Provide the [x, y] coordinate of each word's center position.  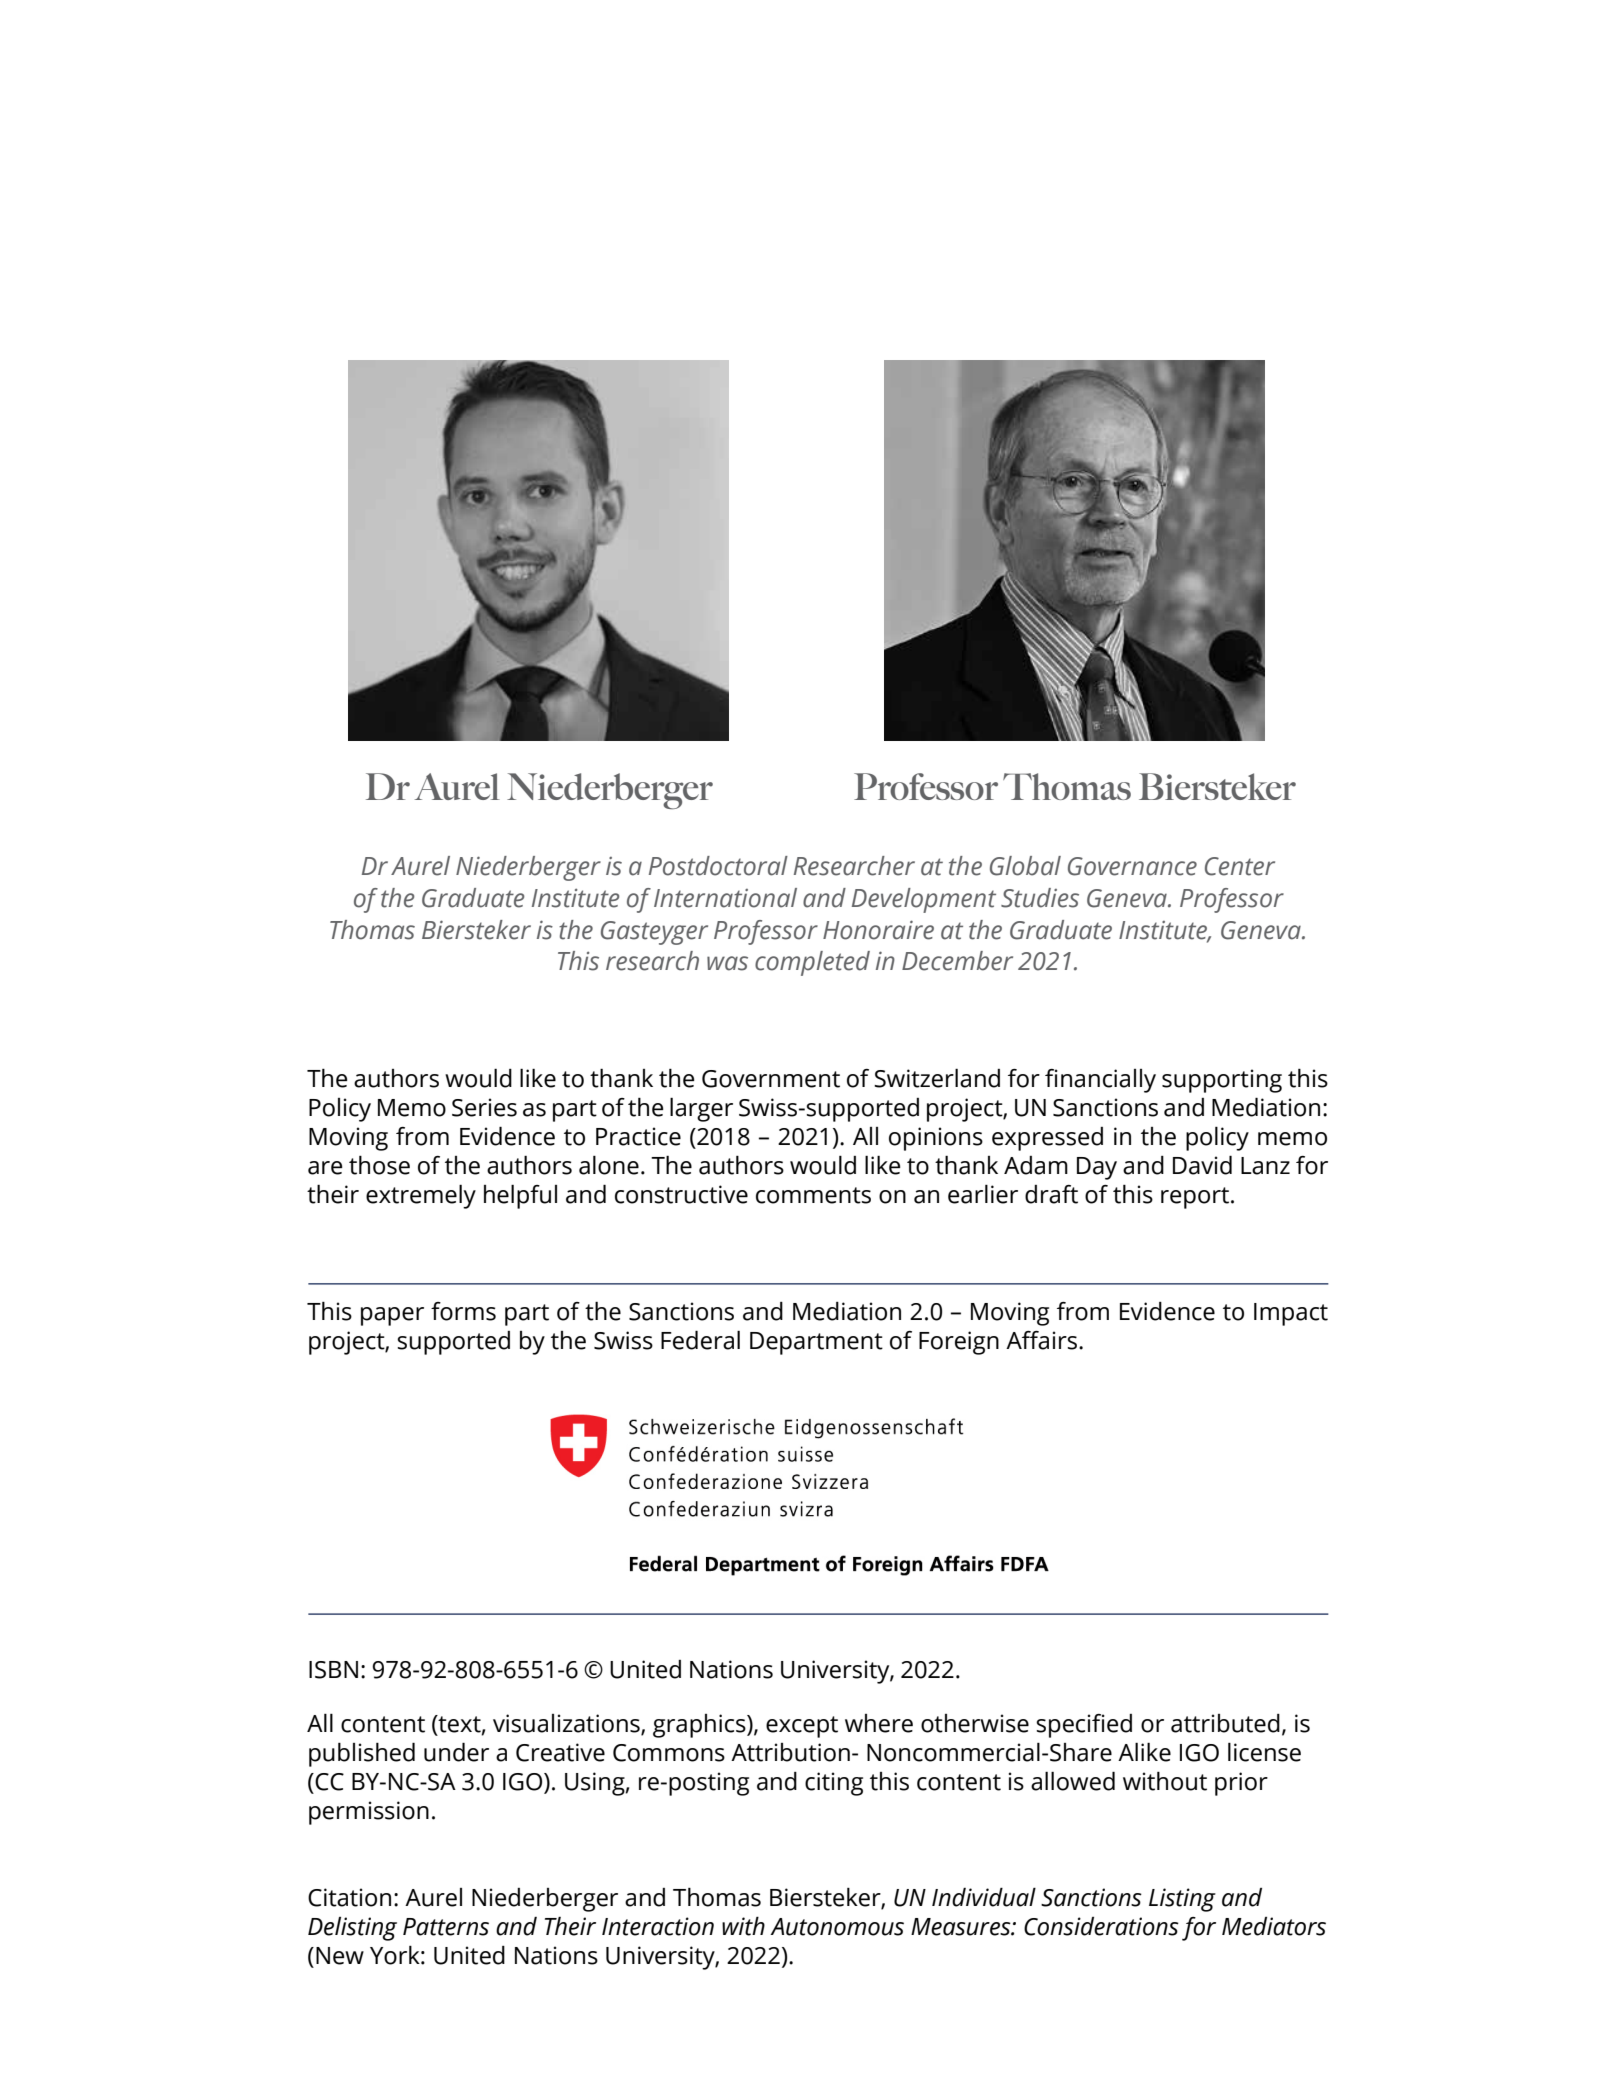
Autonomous [837, 1927]
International [725, 898]
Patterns [446, 1927]
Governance [1132, 866]
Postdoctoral [718, 866]
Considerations [1101, 1926]
